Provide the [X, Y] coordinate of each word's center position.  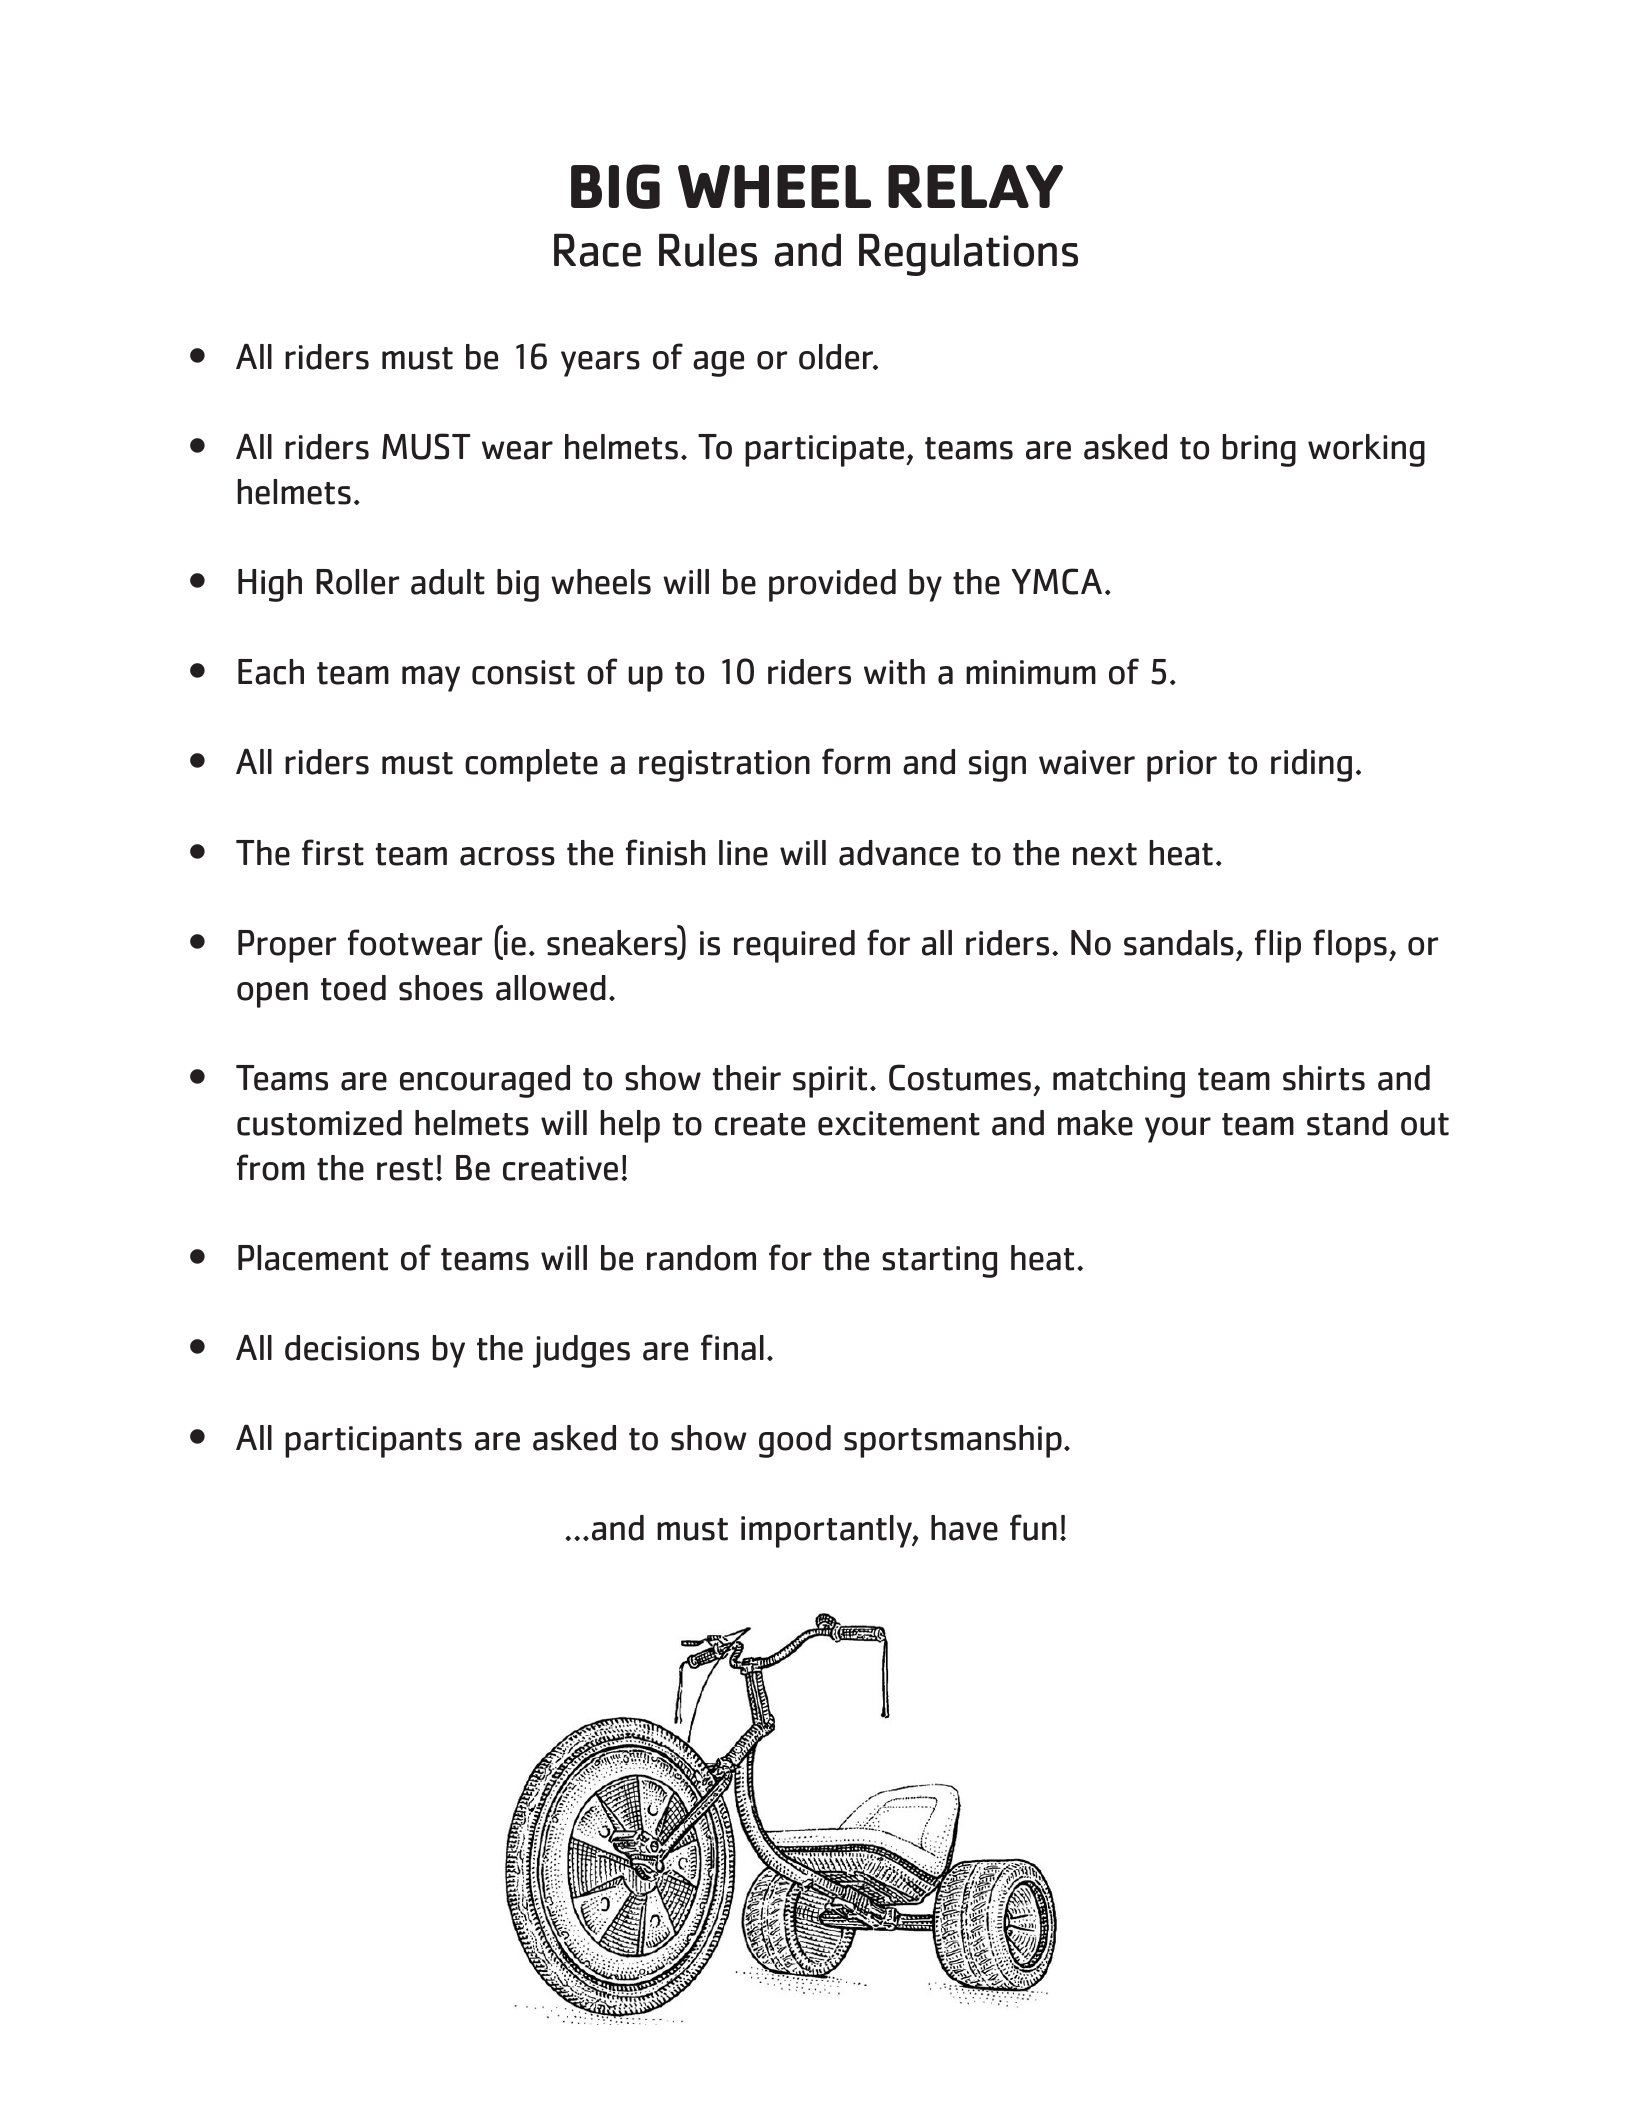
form [856, 761]
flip [1278, 946]
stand [1347, 1123]
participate [824, 451]
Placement [313, 1258]
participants [373, 1442]
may [431, 679]
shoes [441, 988]
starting [939, 1262]
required [794, 946]
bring [1259, 450]
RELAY [975, 186]
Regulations [968, 254]
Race [597, 250]
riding [1311, 765]
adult [448, 582]
